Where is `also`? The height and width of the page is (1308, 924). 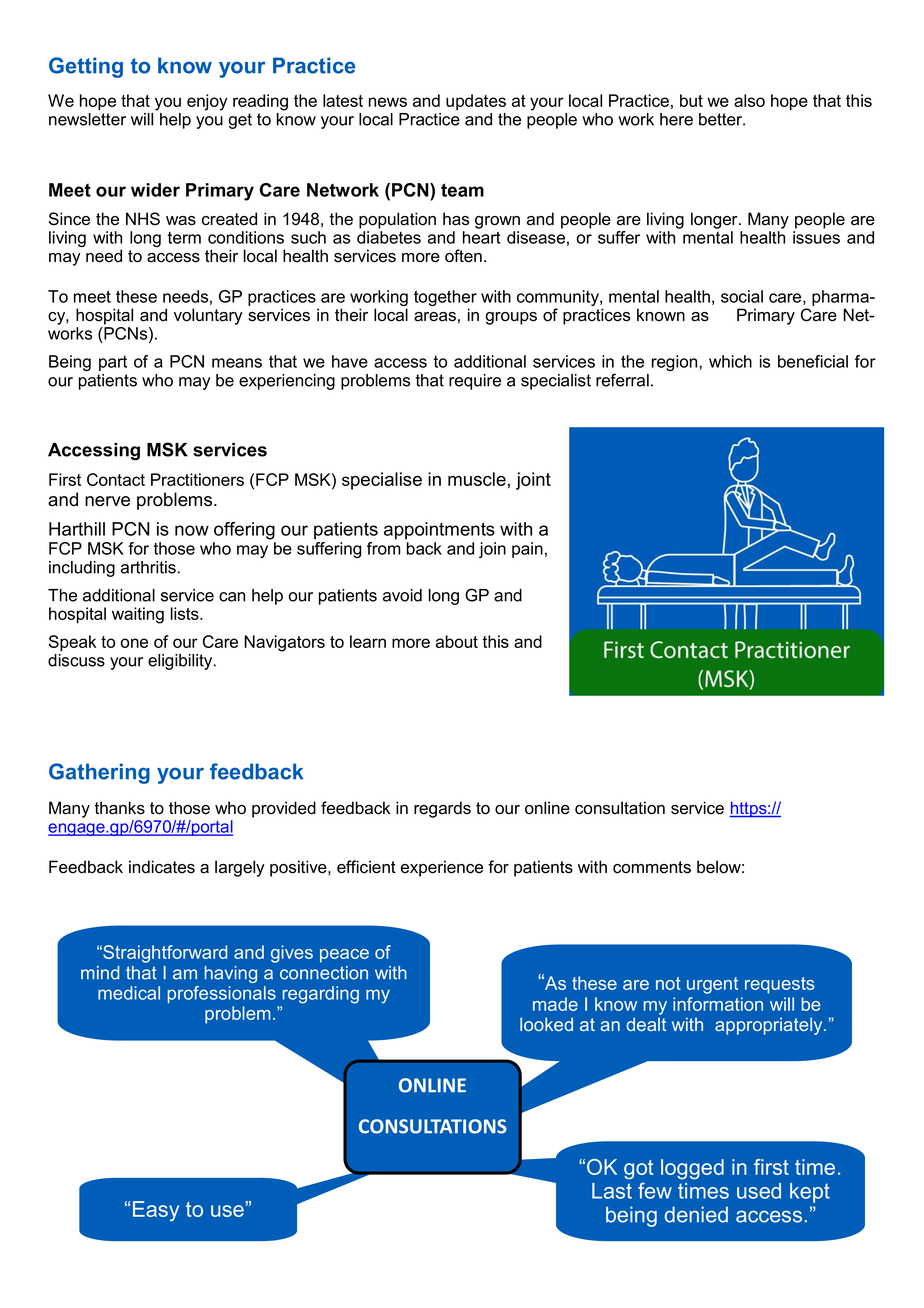 also is located at coordinates (749, 100).
